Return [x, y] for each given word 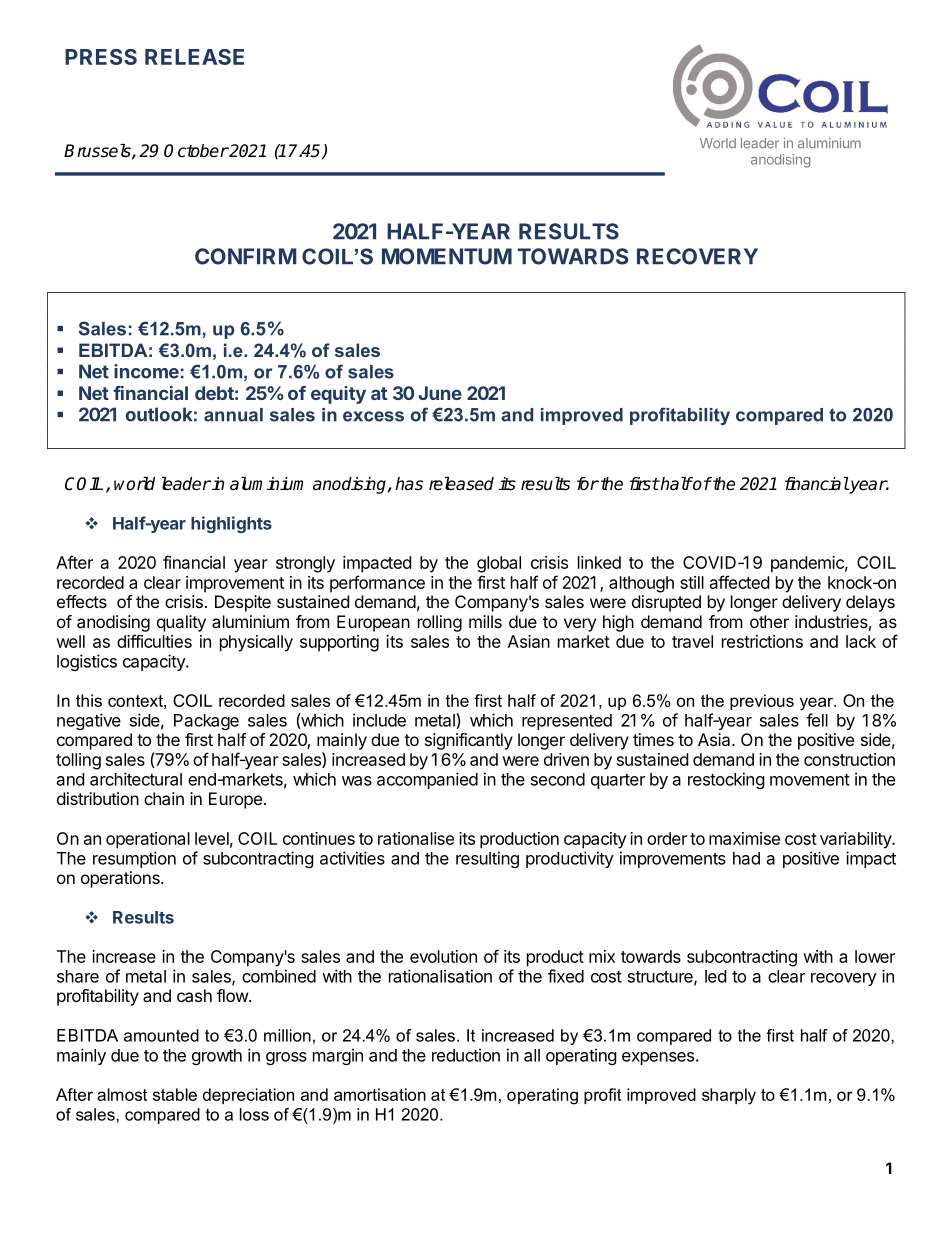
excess [373, 416]
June [440, 393]
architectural [136, 779]
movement [810, 780]
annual [233, 415]
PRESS [101, 57]
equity [338, 395]
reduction [466, 1055]
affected [739, 582]
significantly [469, 741]
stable [175, 1094]
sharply [729, 1096]
